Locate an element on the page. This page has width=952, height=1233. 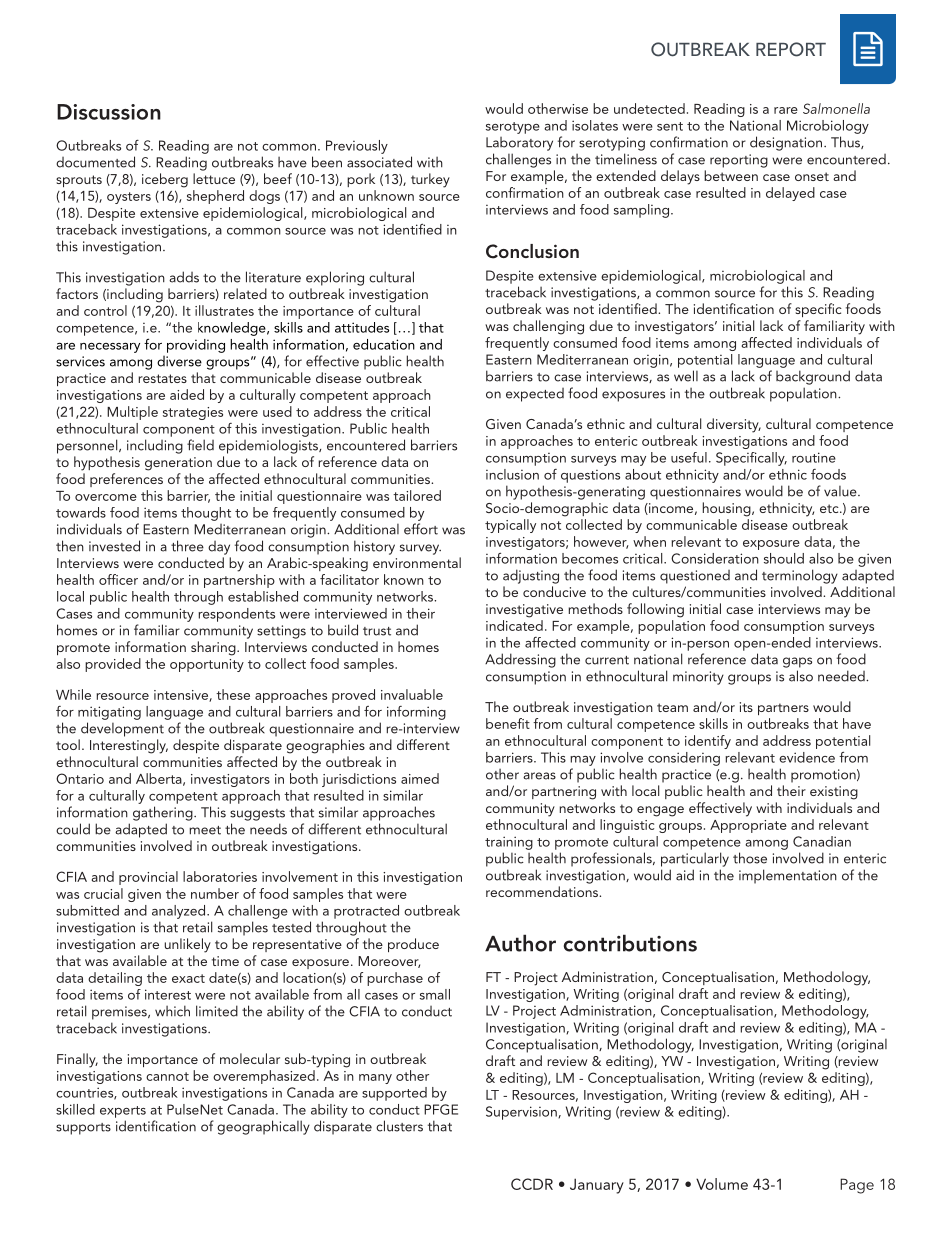
diversity is located at coordinates (734, 425).
